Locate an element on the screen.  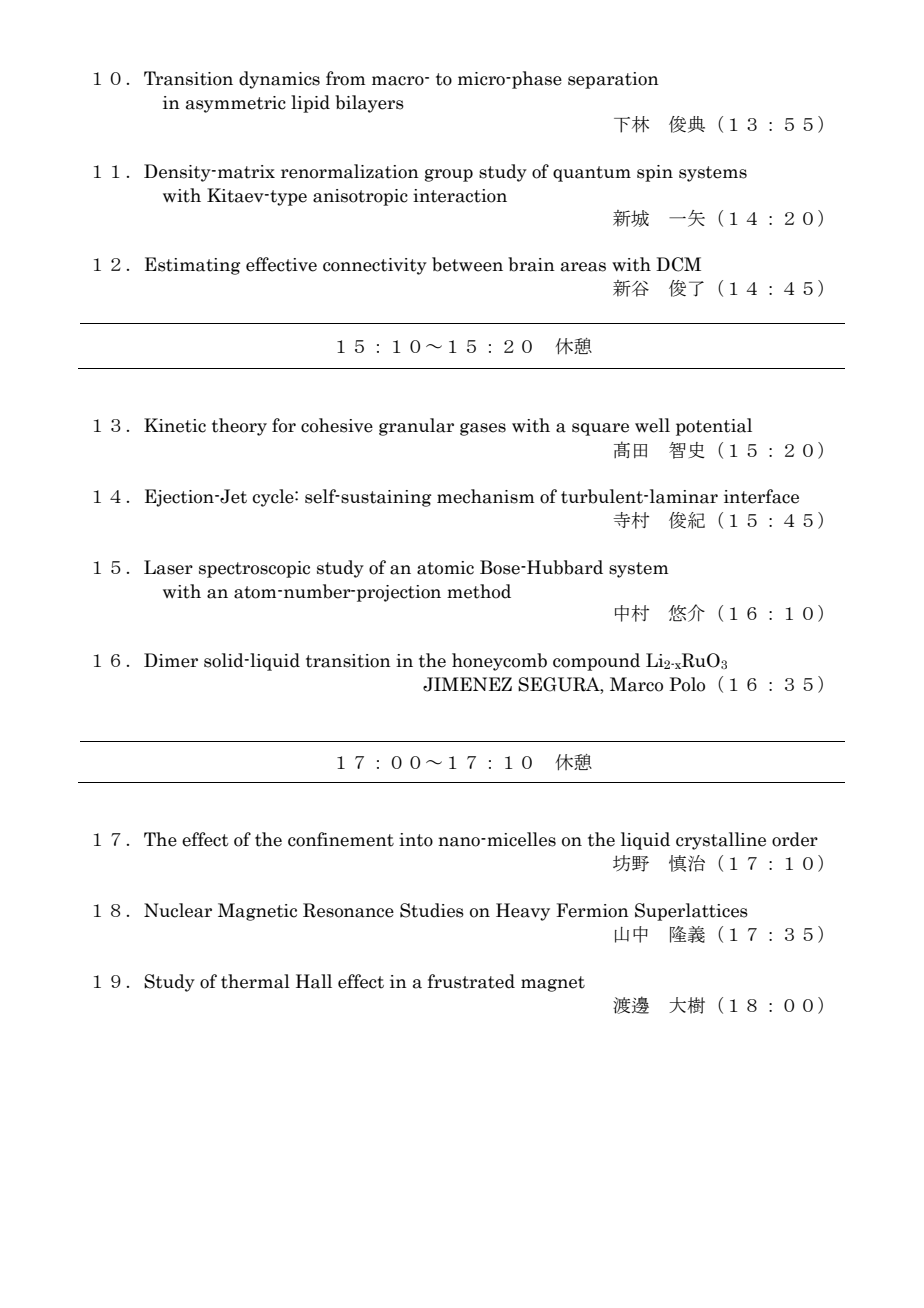
JIMENEZ is located at coordinates (467, 684).
